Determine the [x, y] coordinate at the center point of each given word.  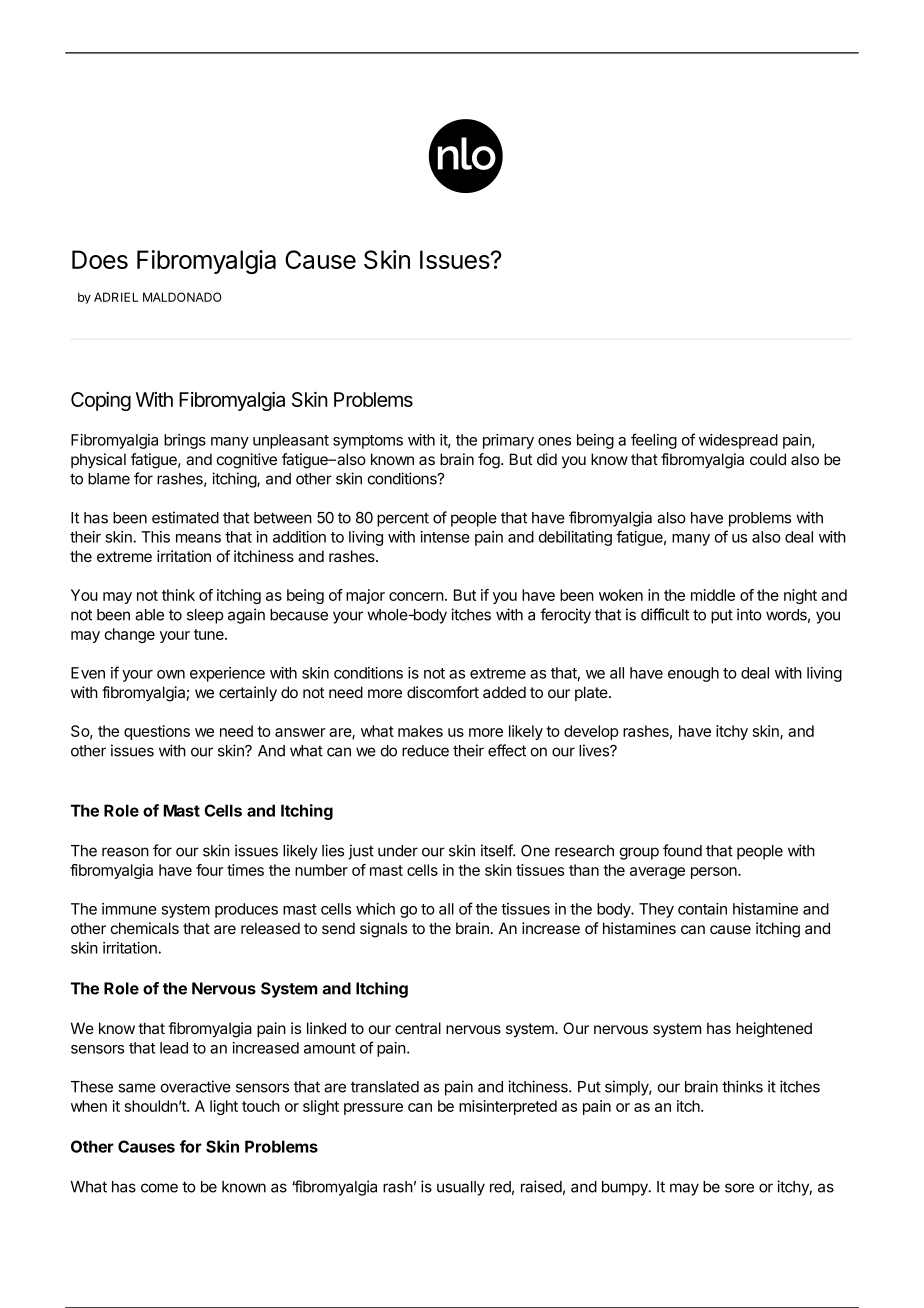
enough [693, 674]
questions [157, 732]
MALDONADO [182, 297]
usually [461, 1188]
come [159, 1188]
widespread [738, 441]
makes [420, 731]
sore [739, 1188]
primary [508, 441]
